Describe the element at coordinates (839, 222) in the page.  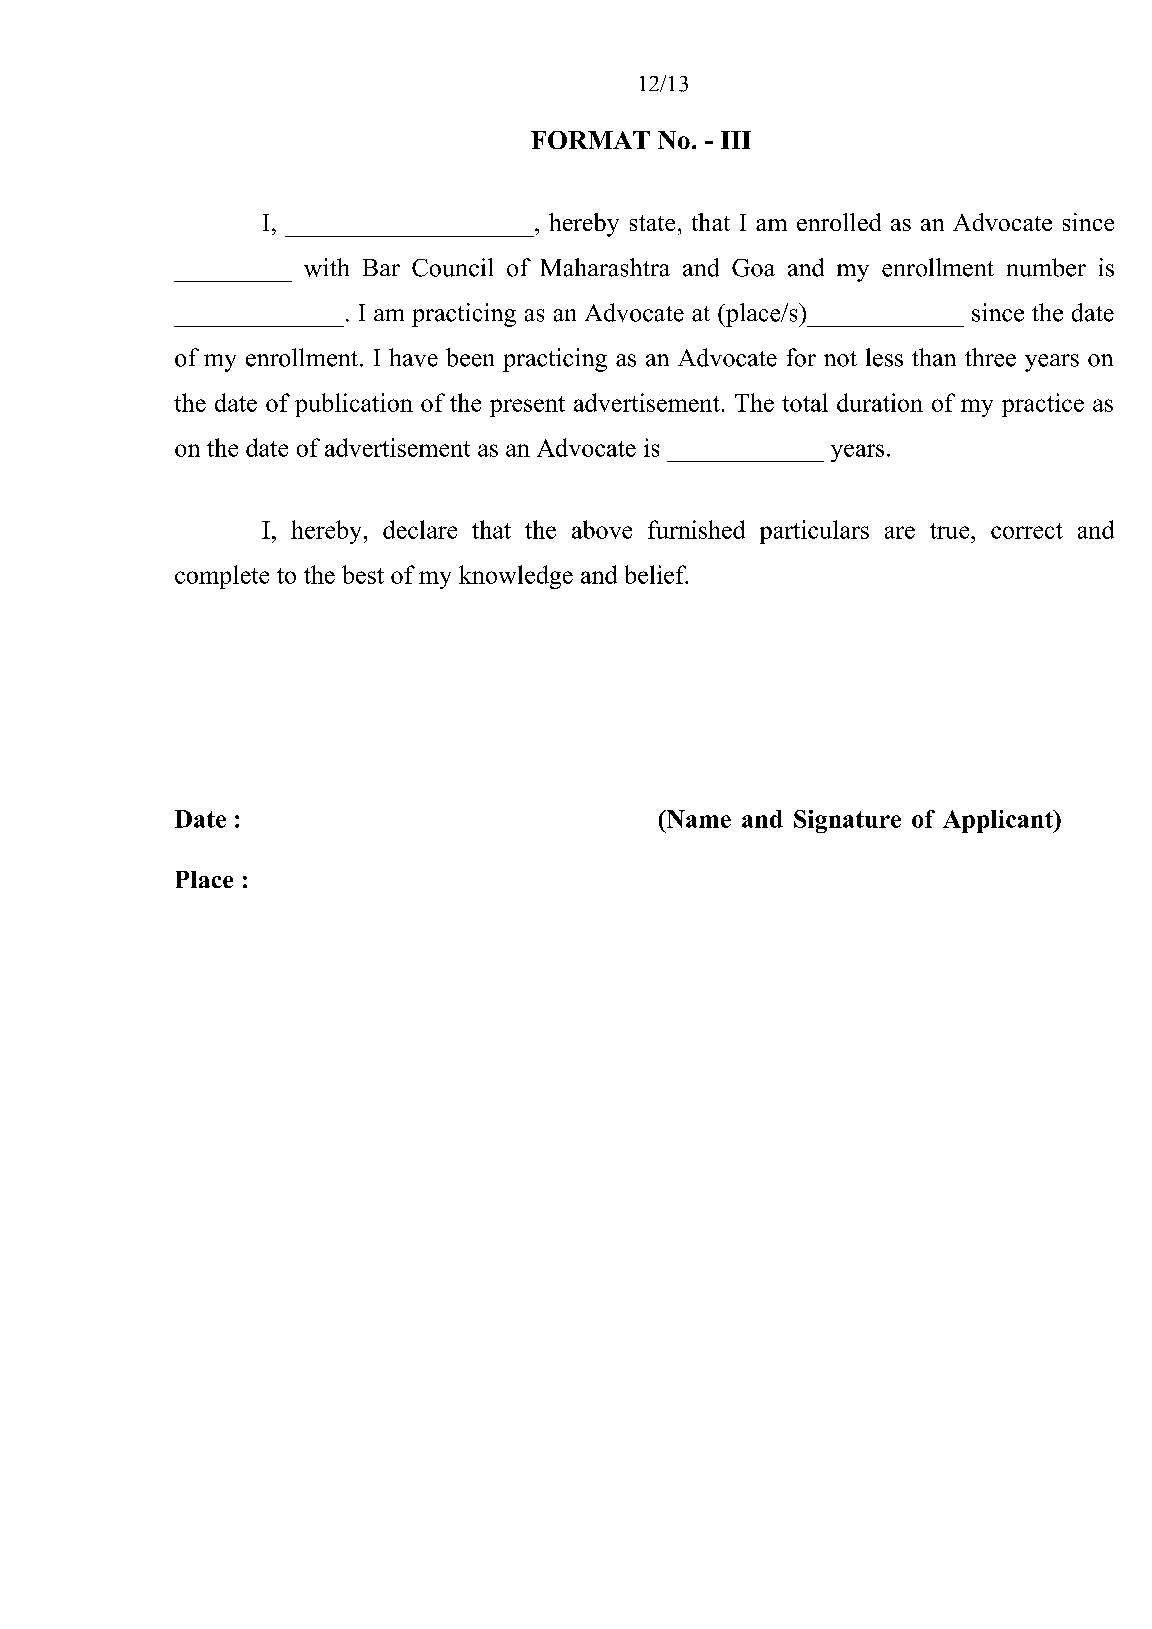
I see `enrolled` at that location.
